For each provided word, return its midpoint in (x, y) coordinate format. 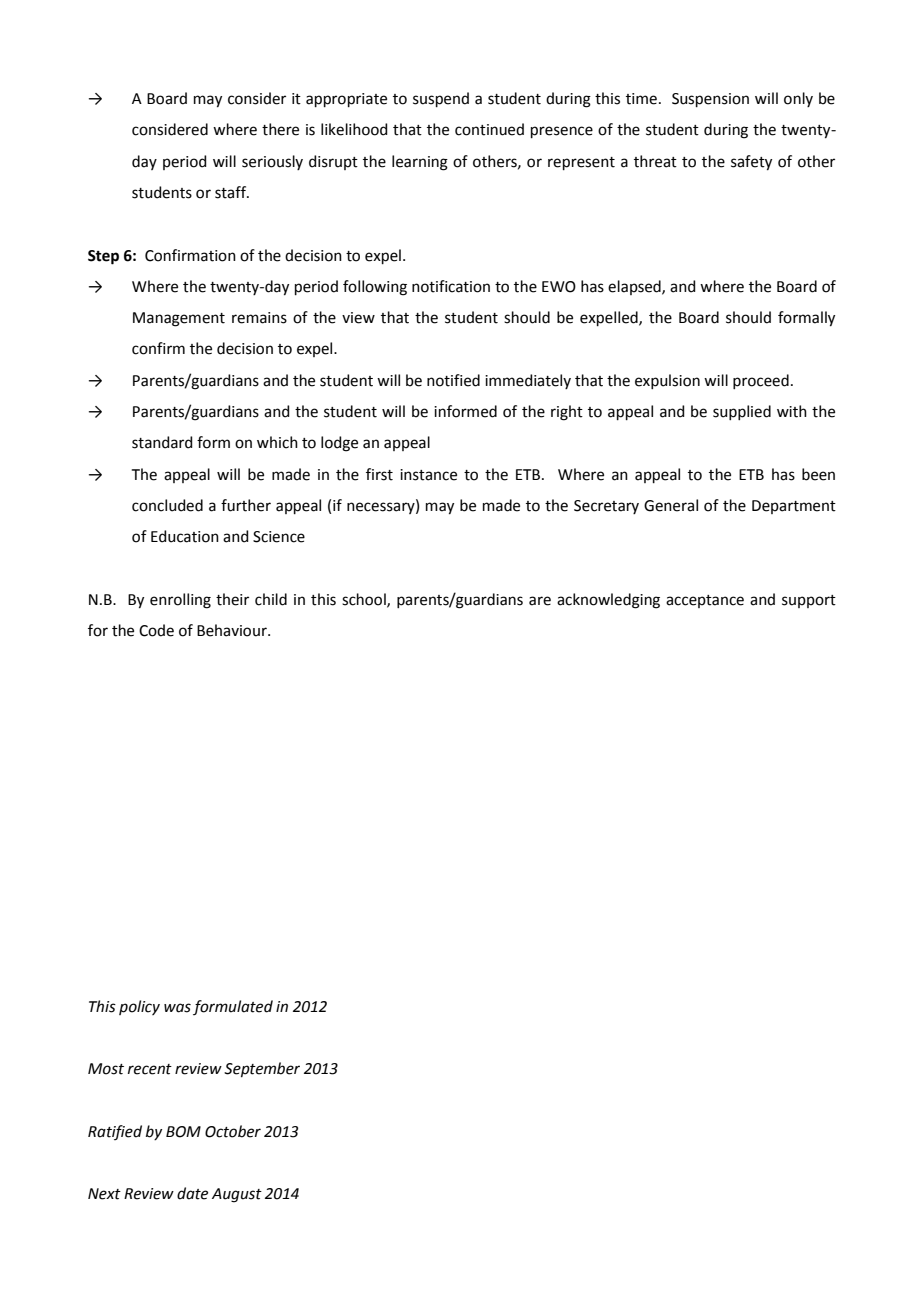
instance (428, 475)
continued (489, 129)
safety (751, 163)
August (237, 1195)
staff (232, 192)
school (365, 600)
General (671, 505)
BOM (183, 1132)
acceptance (705, 601)
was (177, 1008)
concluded (167, 505)
